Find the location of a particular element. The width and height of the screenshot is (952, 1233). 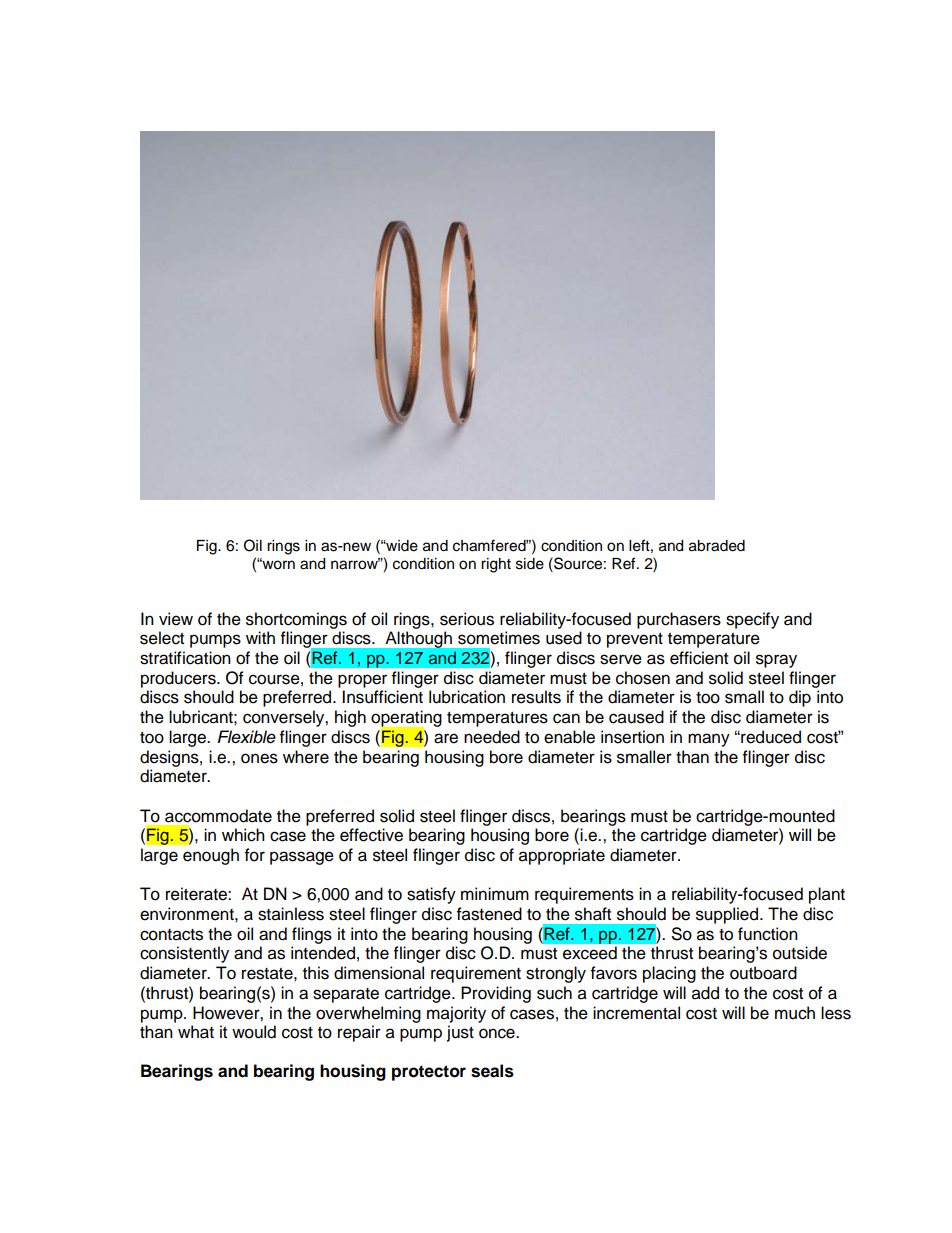

function is located at coordinates (768, 934).
